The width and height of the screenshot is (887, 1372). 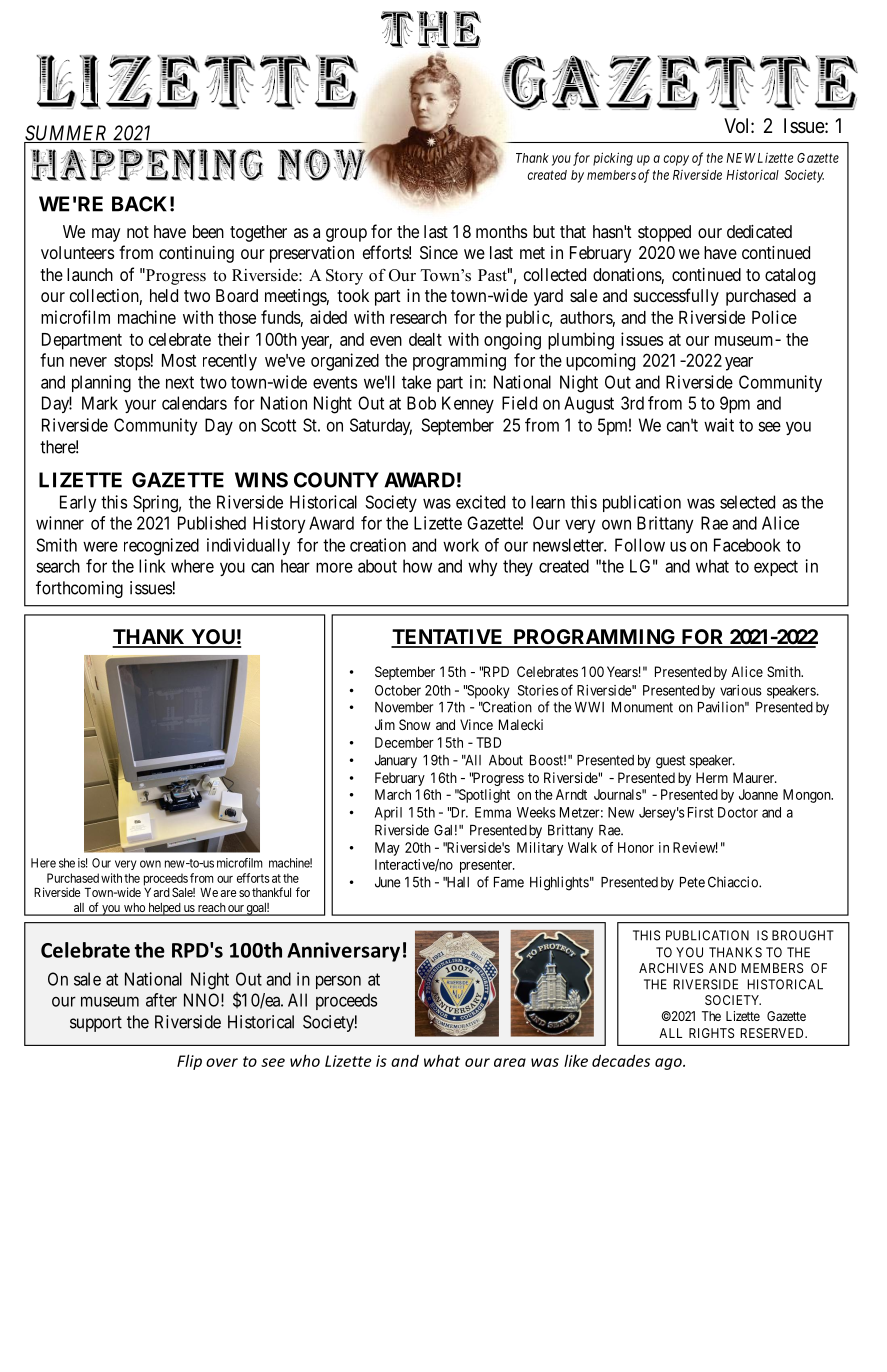 What do you see at coordinates (404, 742) in the screenshot?
I see `December` at bounding box center [404, 742].
